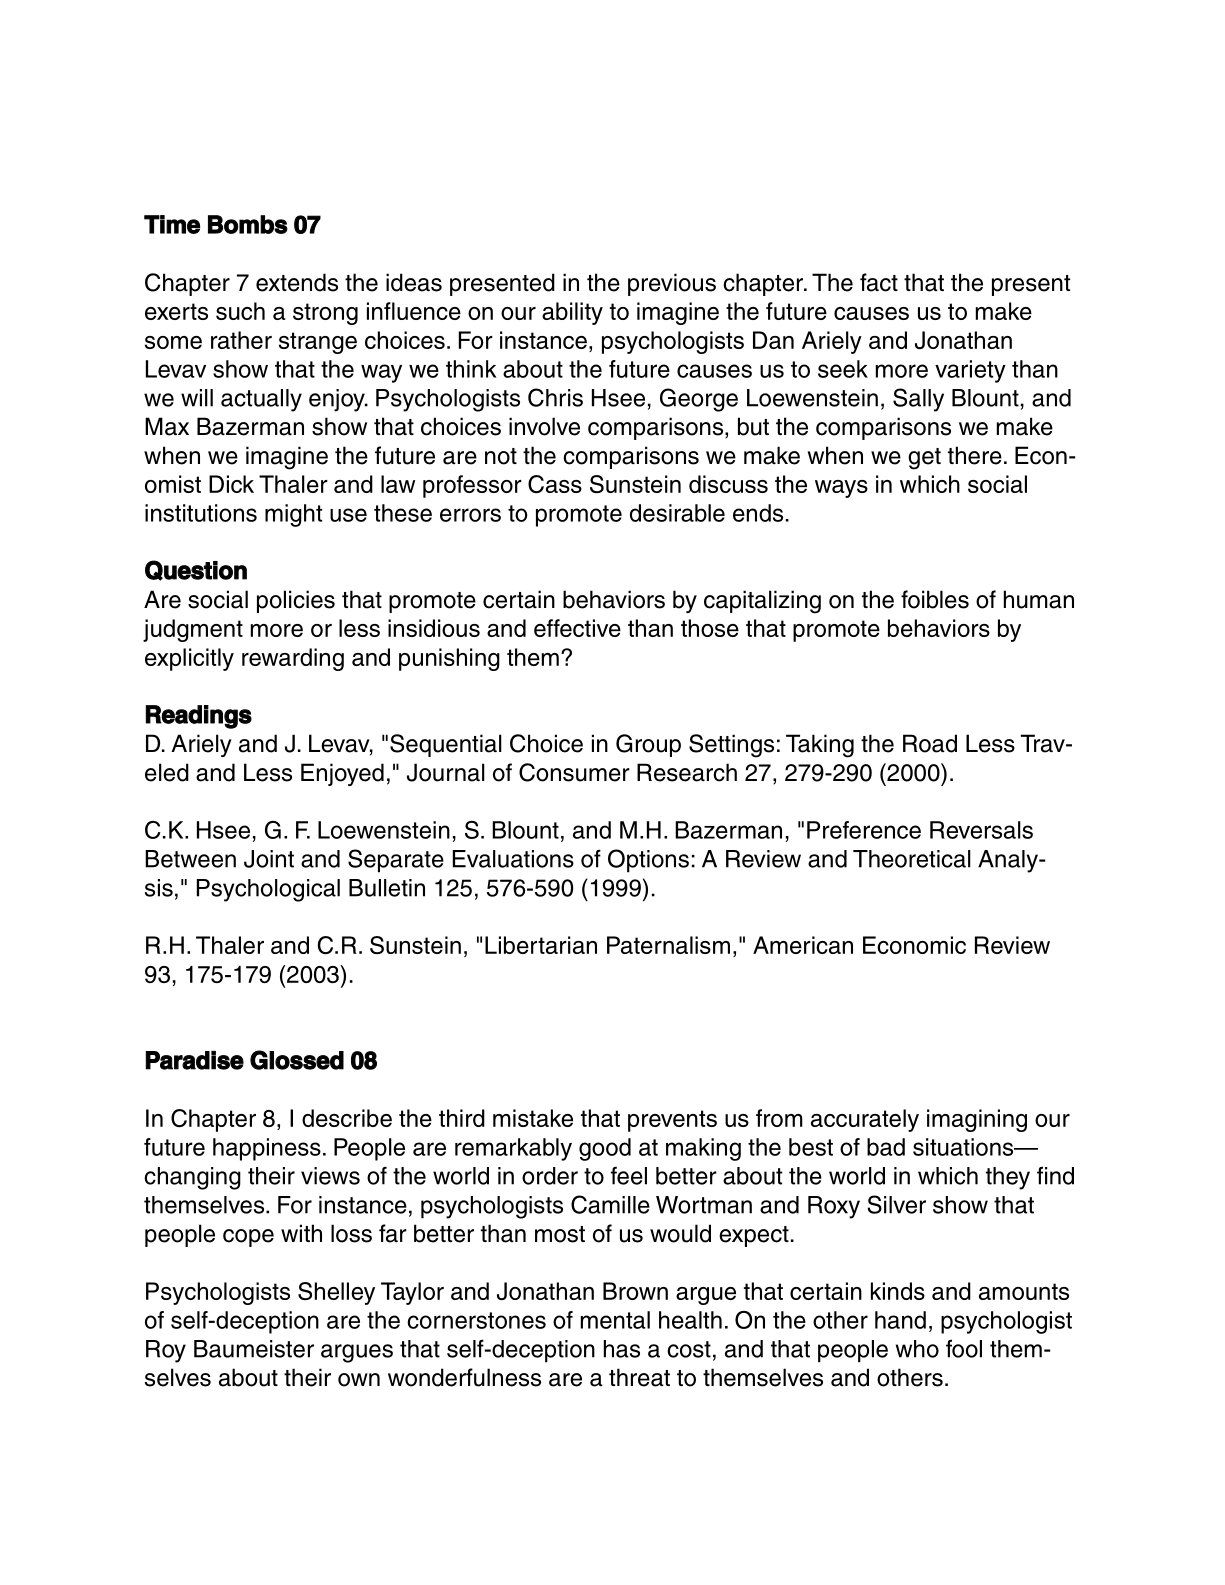 This page has width=1225, height=1585. Describe the element at coordinates (879, 282) in the page. I see `fact` at that location.
